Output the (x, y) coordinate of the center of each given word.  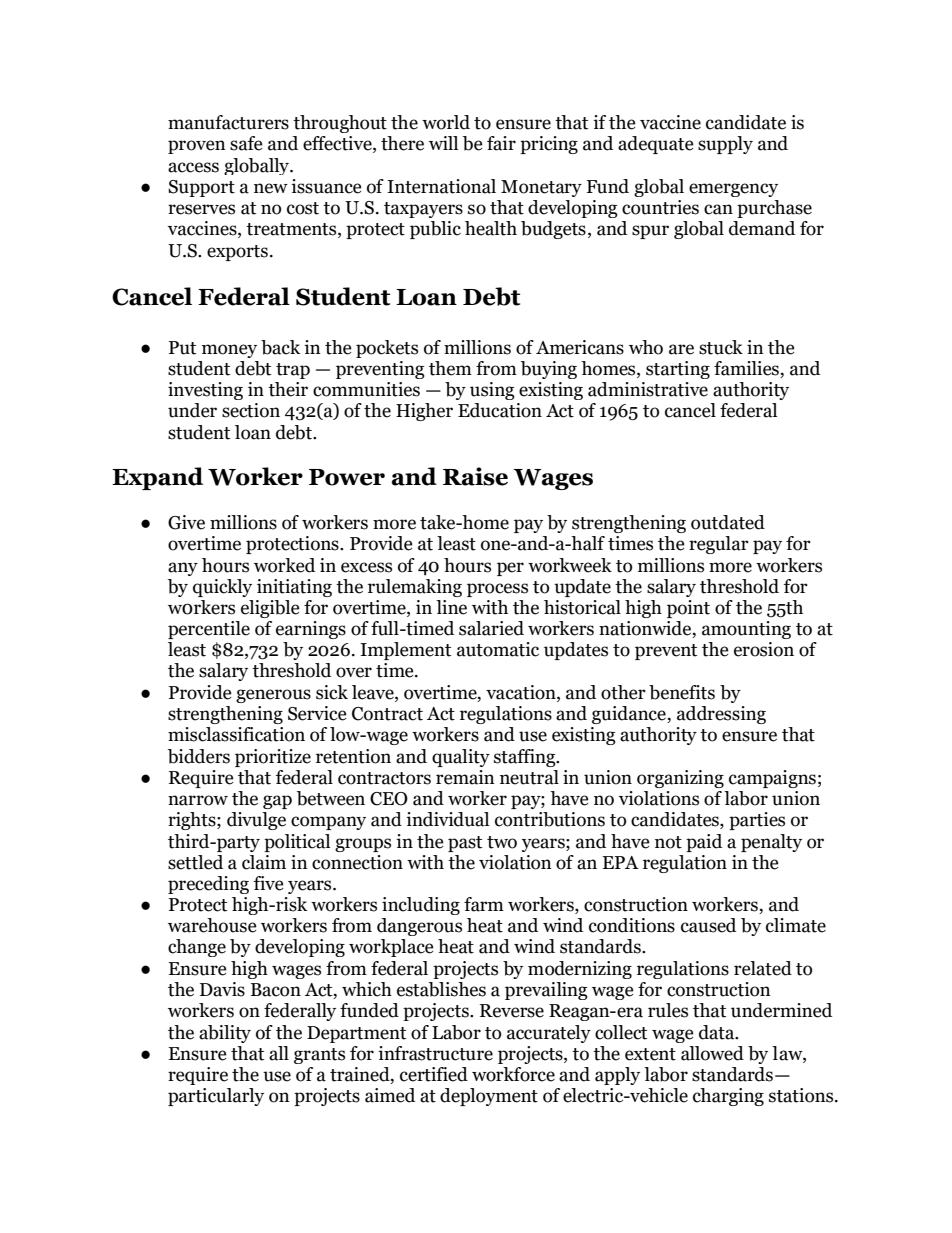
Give (186, 522)
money (229, 351)
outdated (728, 522)
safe (246, 143)
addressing (721, 715)
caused (708, 925)
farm (484, 904)
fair (501, 143)
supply (725, 145)
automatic (498, 649)
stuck (721, 347)
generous (273, 696)
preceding (208, 885)
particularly (216, 1097)
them (450, 368)
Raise (475, 476)
